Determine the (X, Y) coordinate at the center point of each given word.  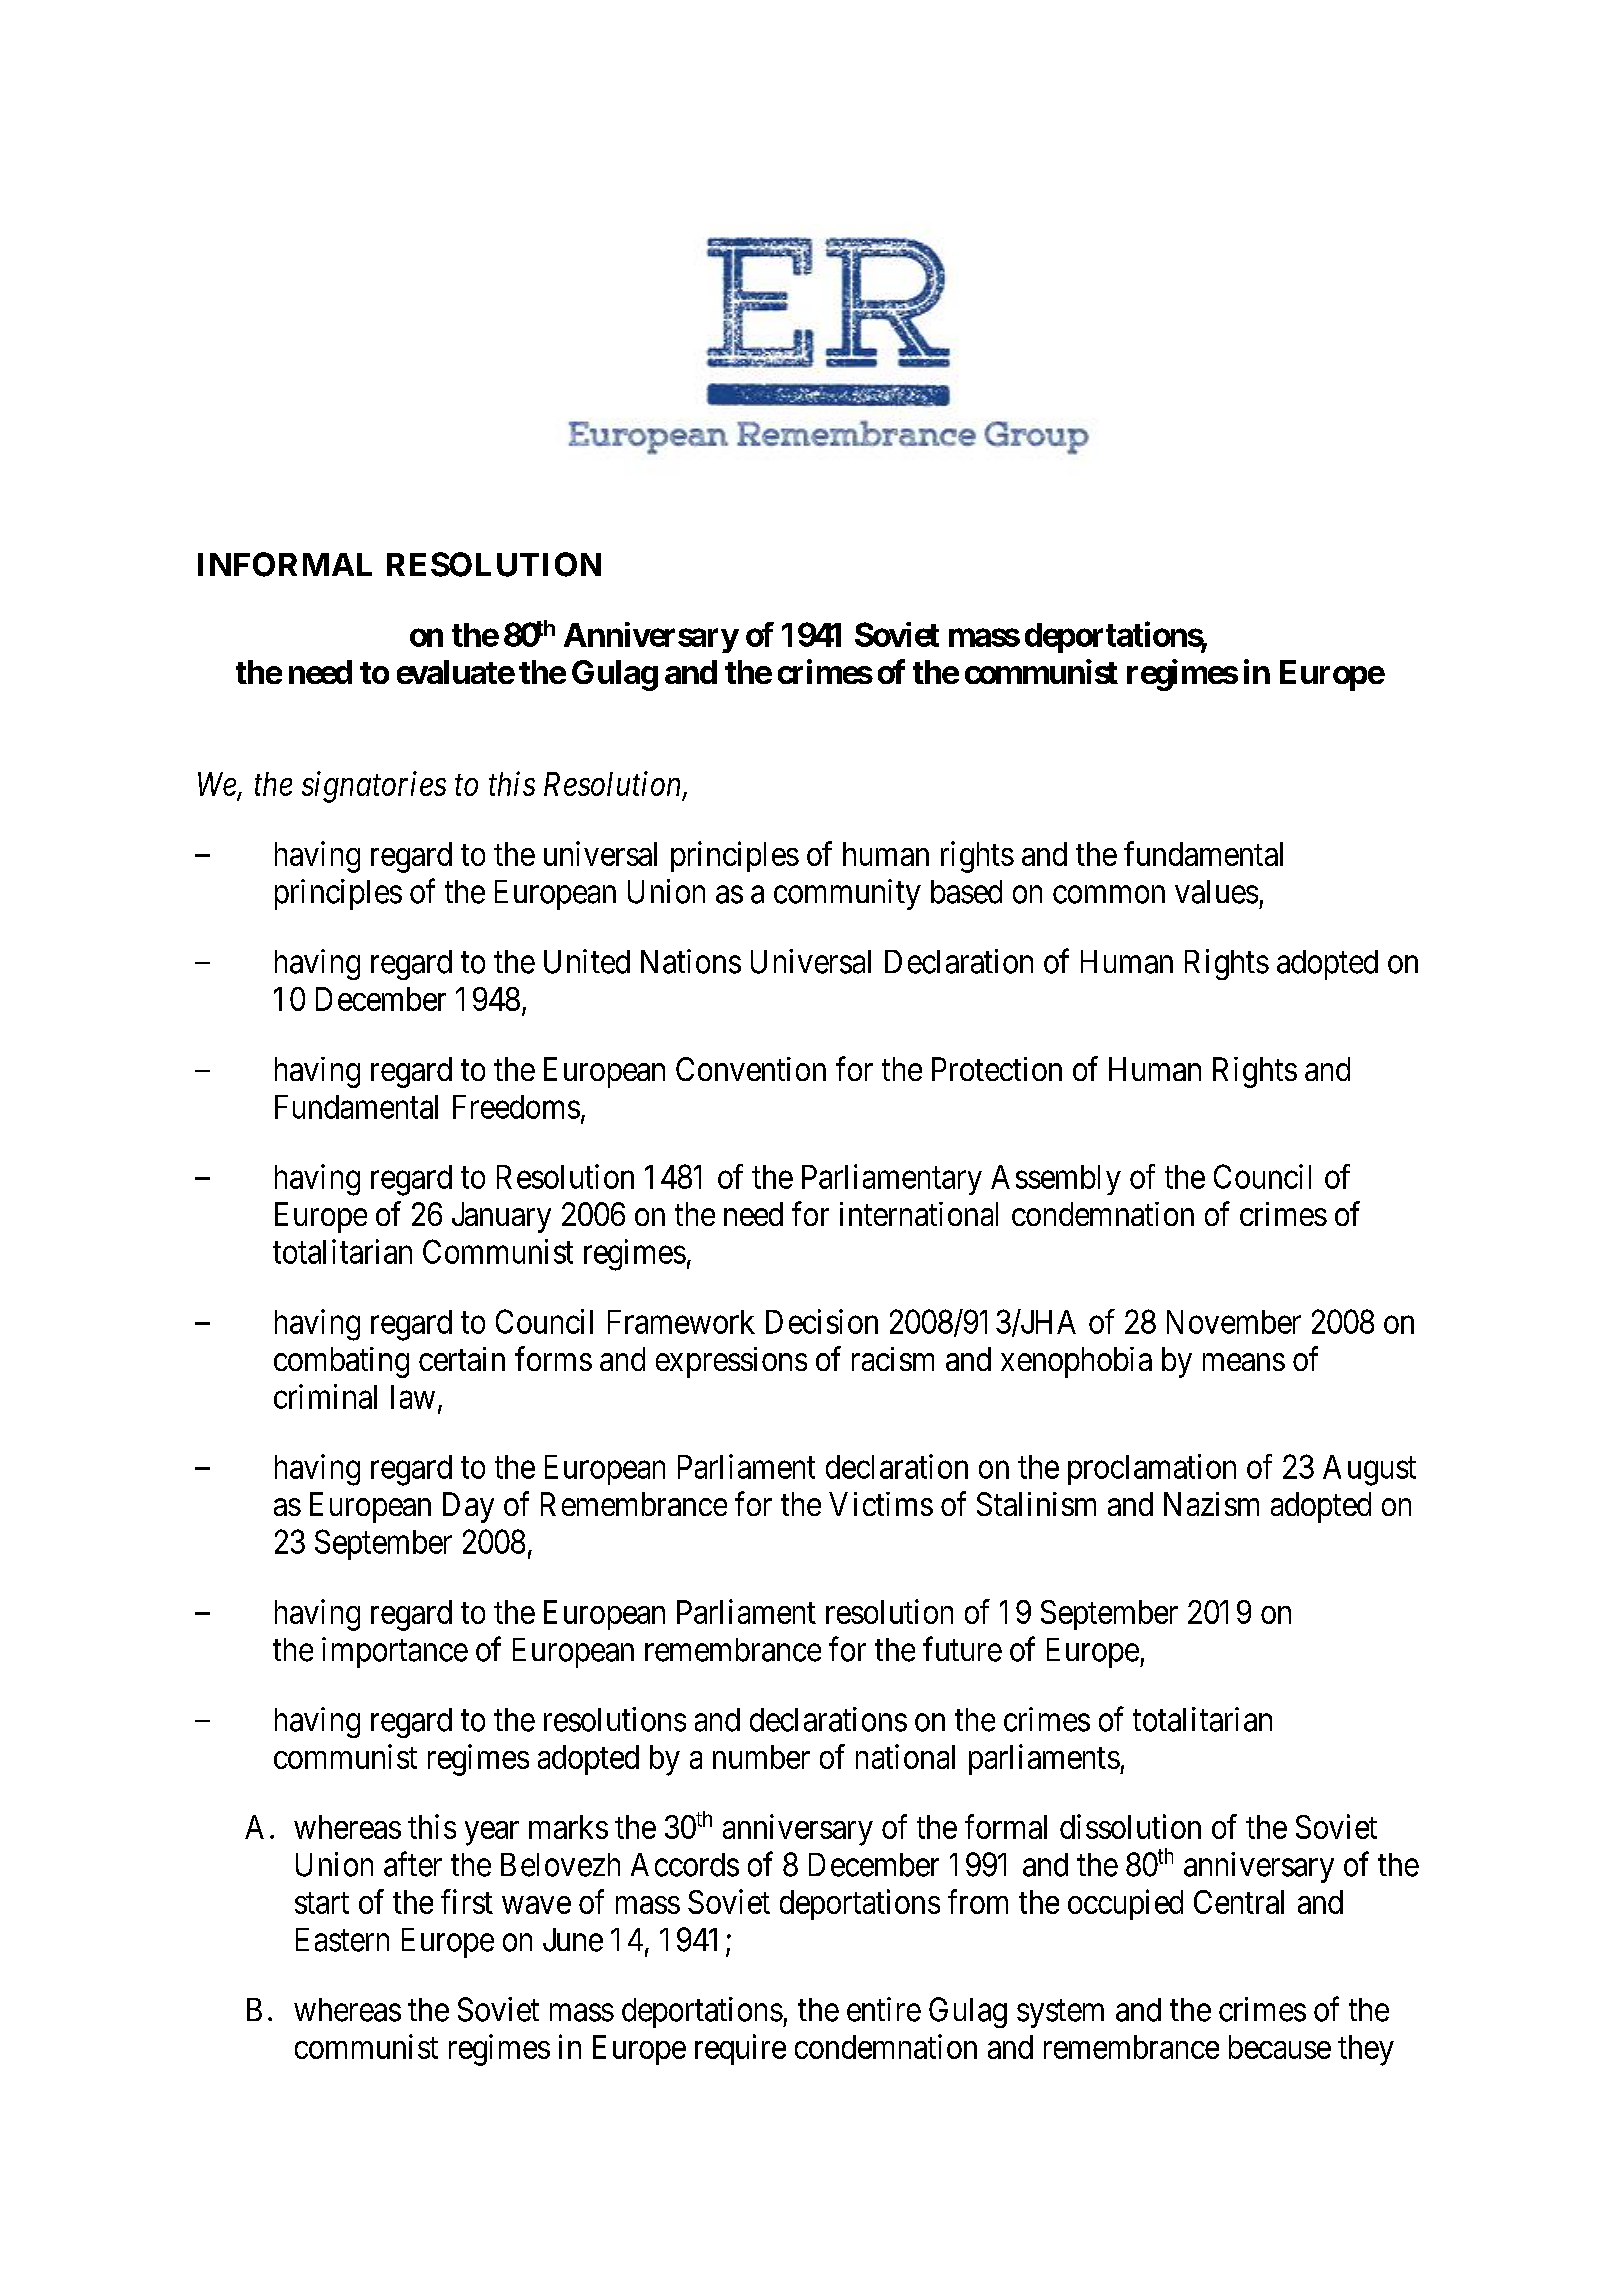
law (413, 1397)
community (847, 894)
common (1109, 895)
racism (893, 1359)
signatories (374, 787)
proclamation (1152, 1469)
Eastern (342, 1940)
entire (884, 2009)
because (1280, 2047)
